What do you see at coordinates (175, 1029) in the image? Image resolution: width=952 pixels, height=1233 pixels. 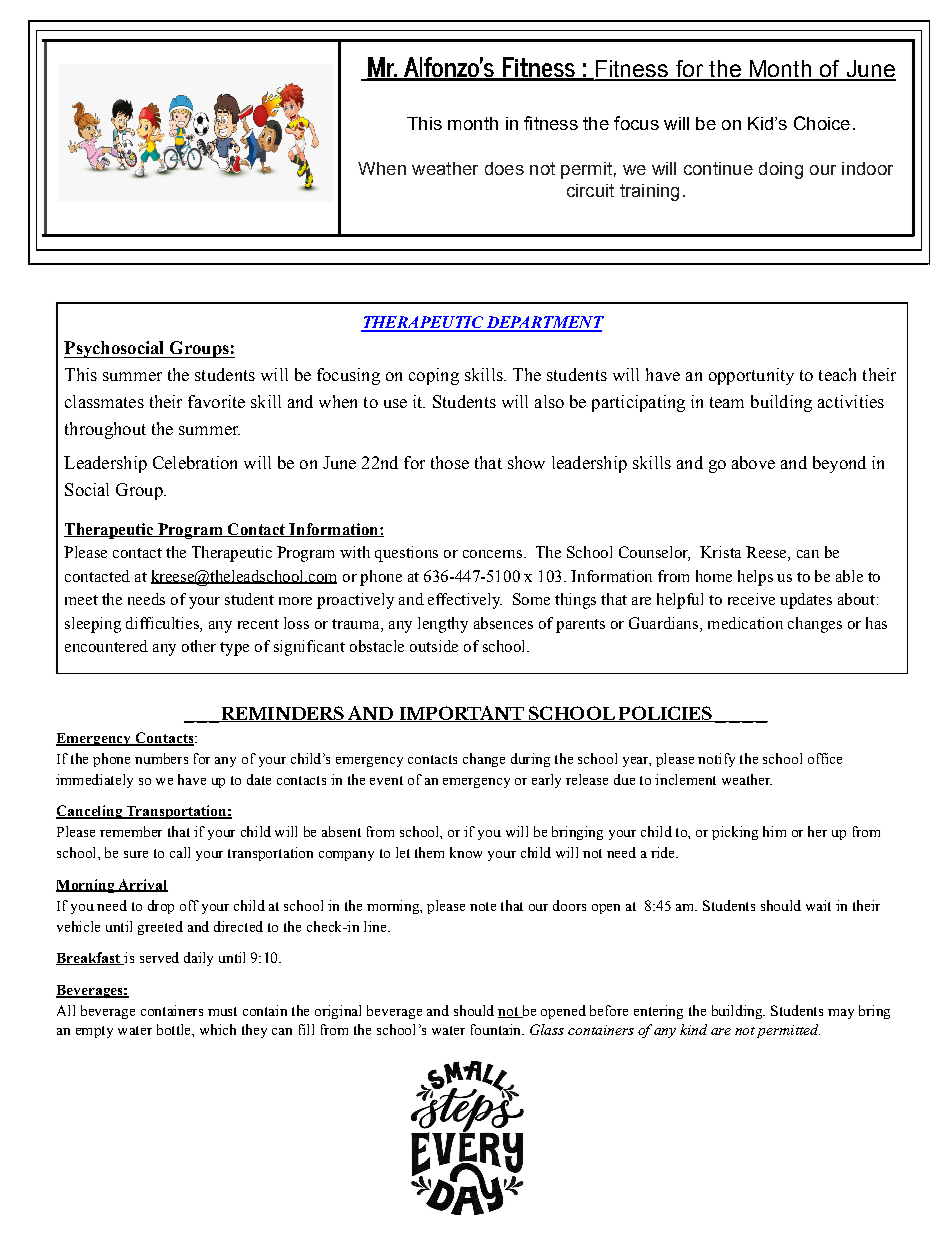 I see `bottle` at bounding box center [175, 1029].
